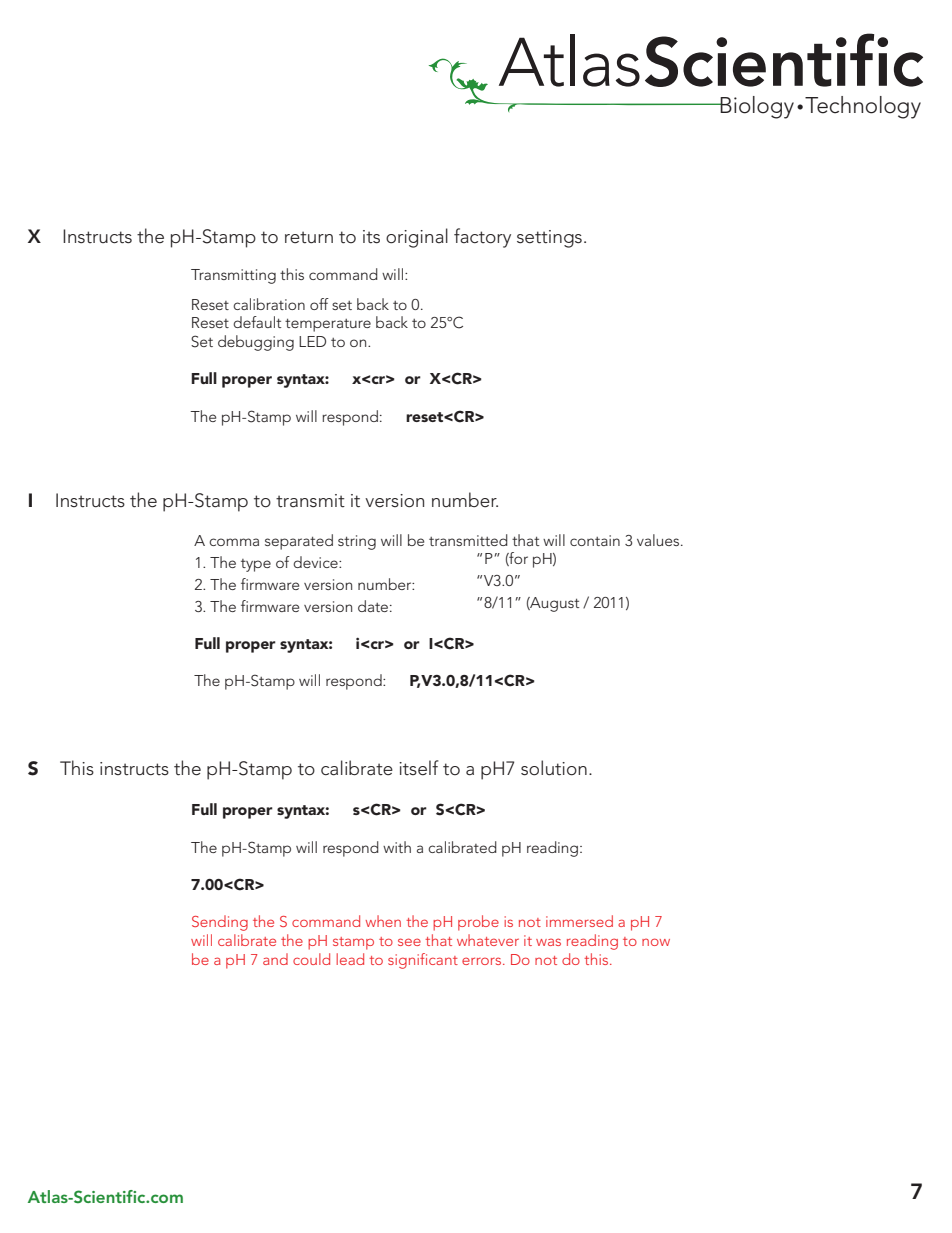 The width and height of the screenshot is (952, 1233). I want to click on could, so click(311, 959).
